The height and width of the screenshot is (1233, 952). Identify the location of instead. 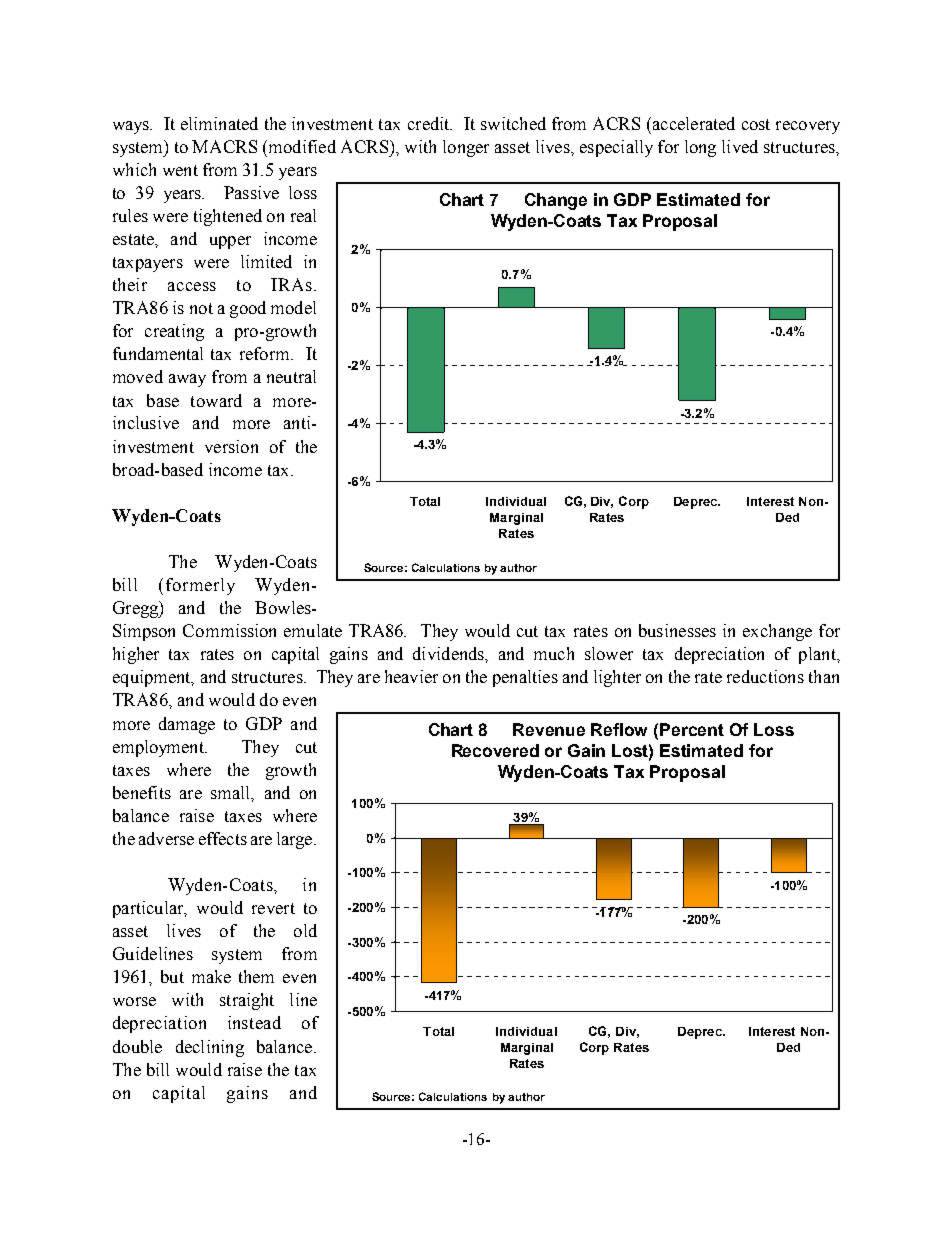
(254, 1022).
